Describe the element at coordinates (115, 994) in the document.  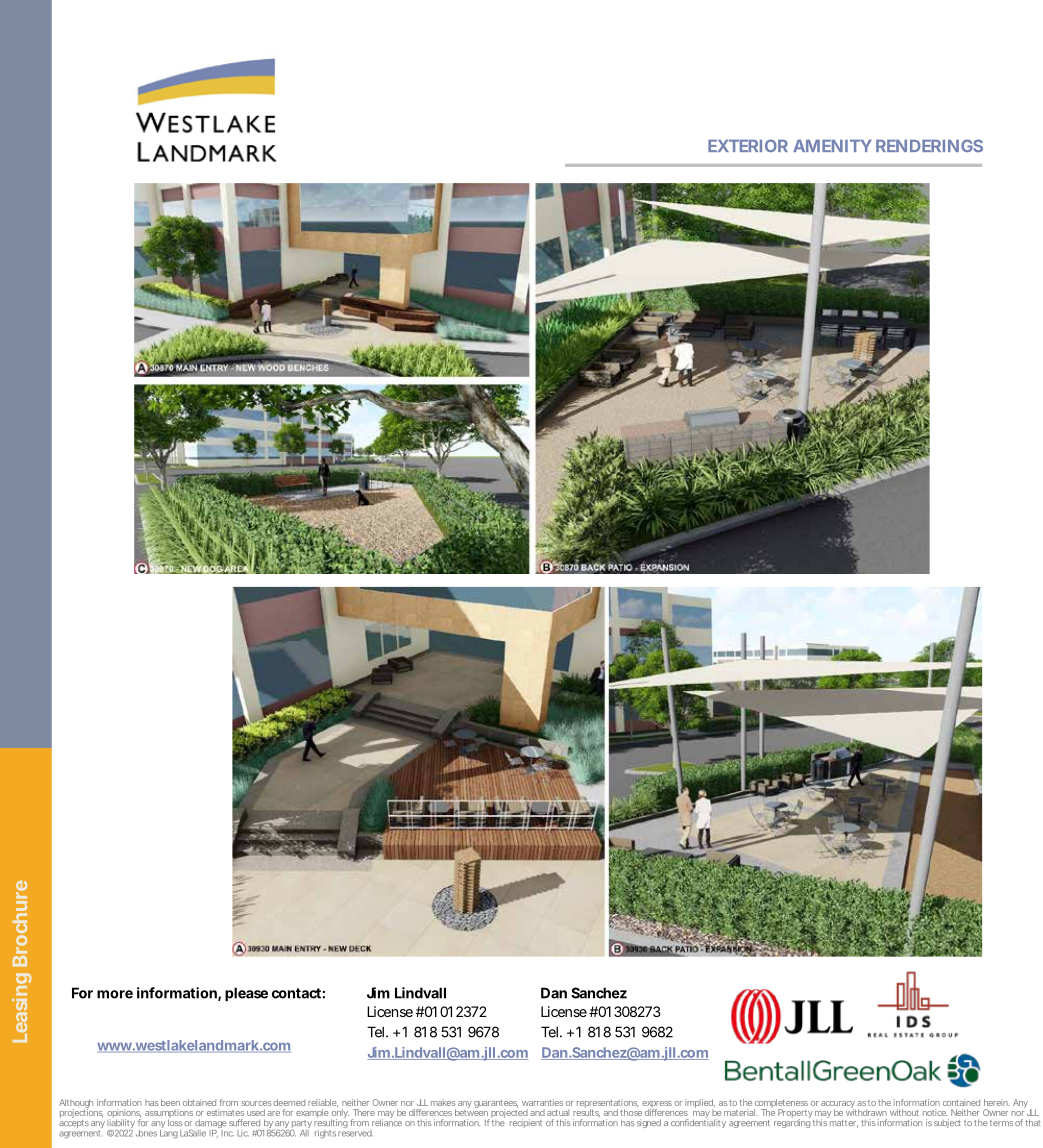
I see `more` at that location.
